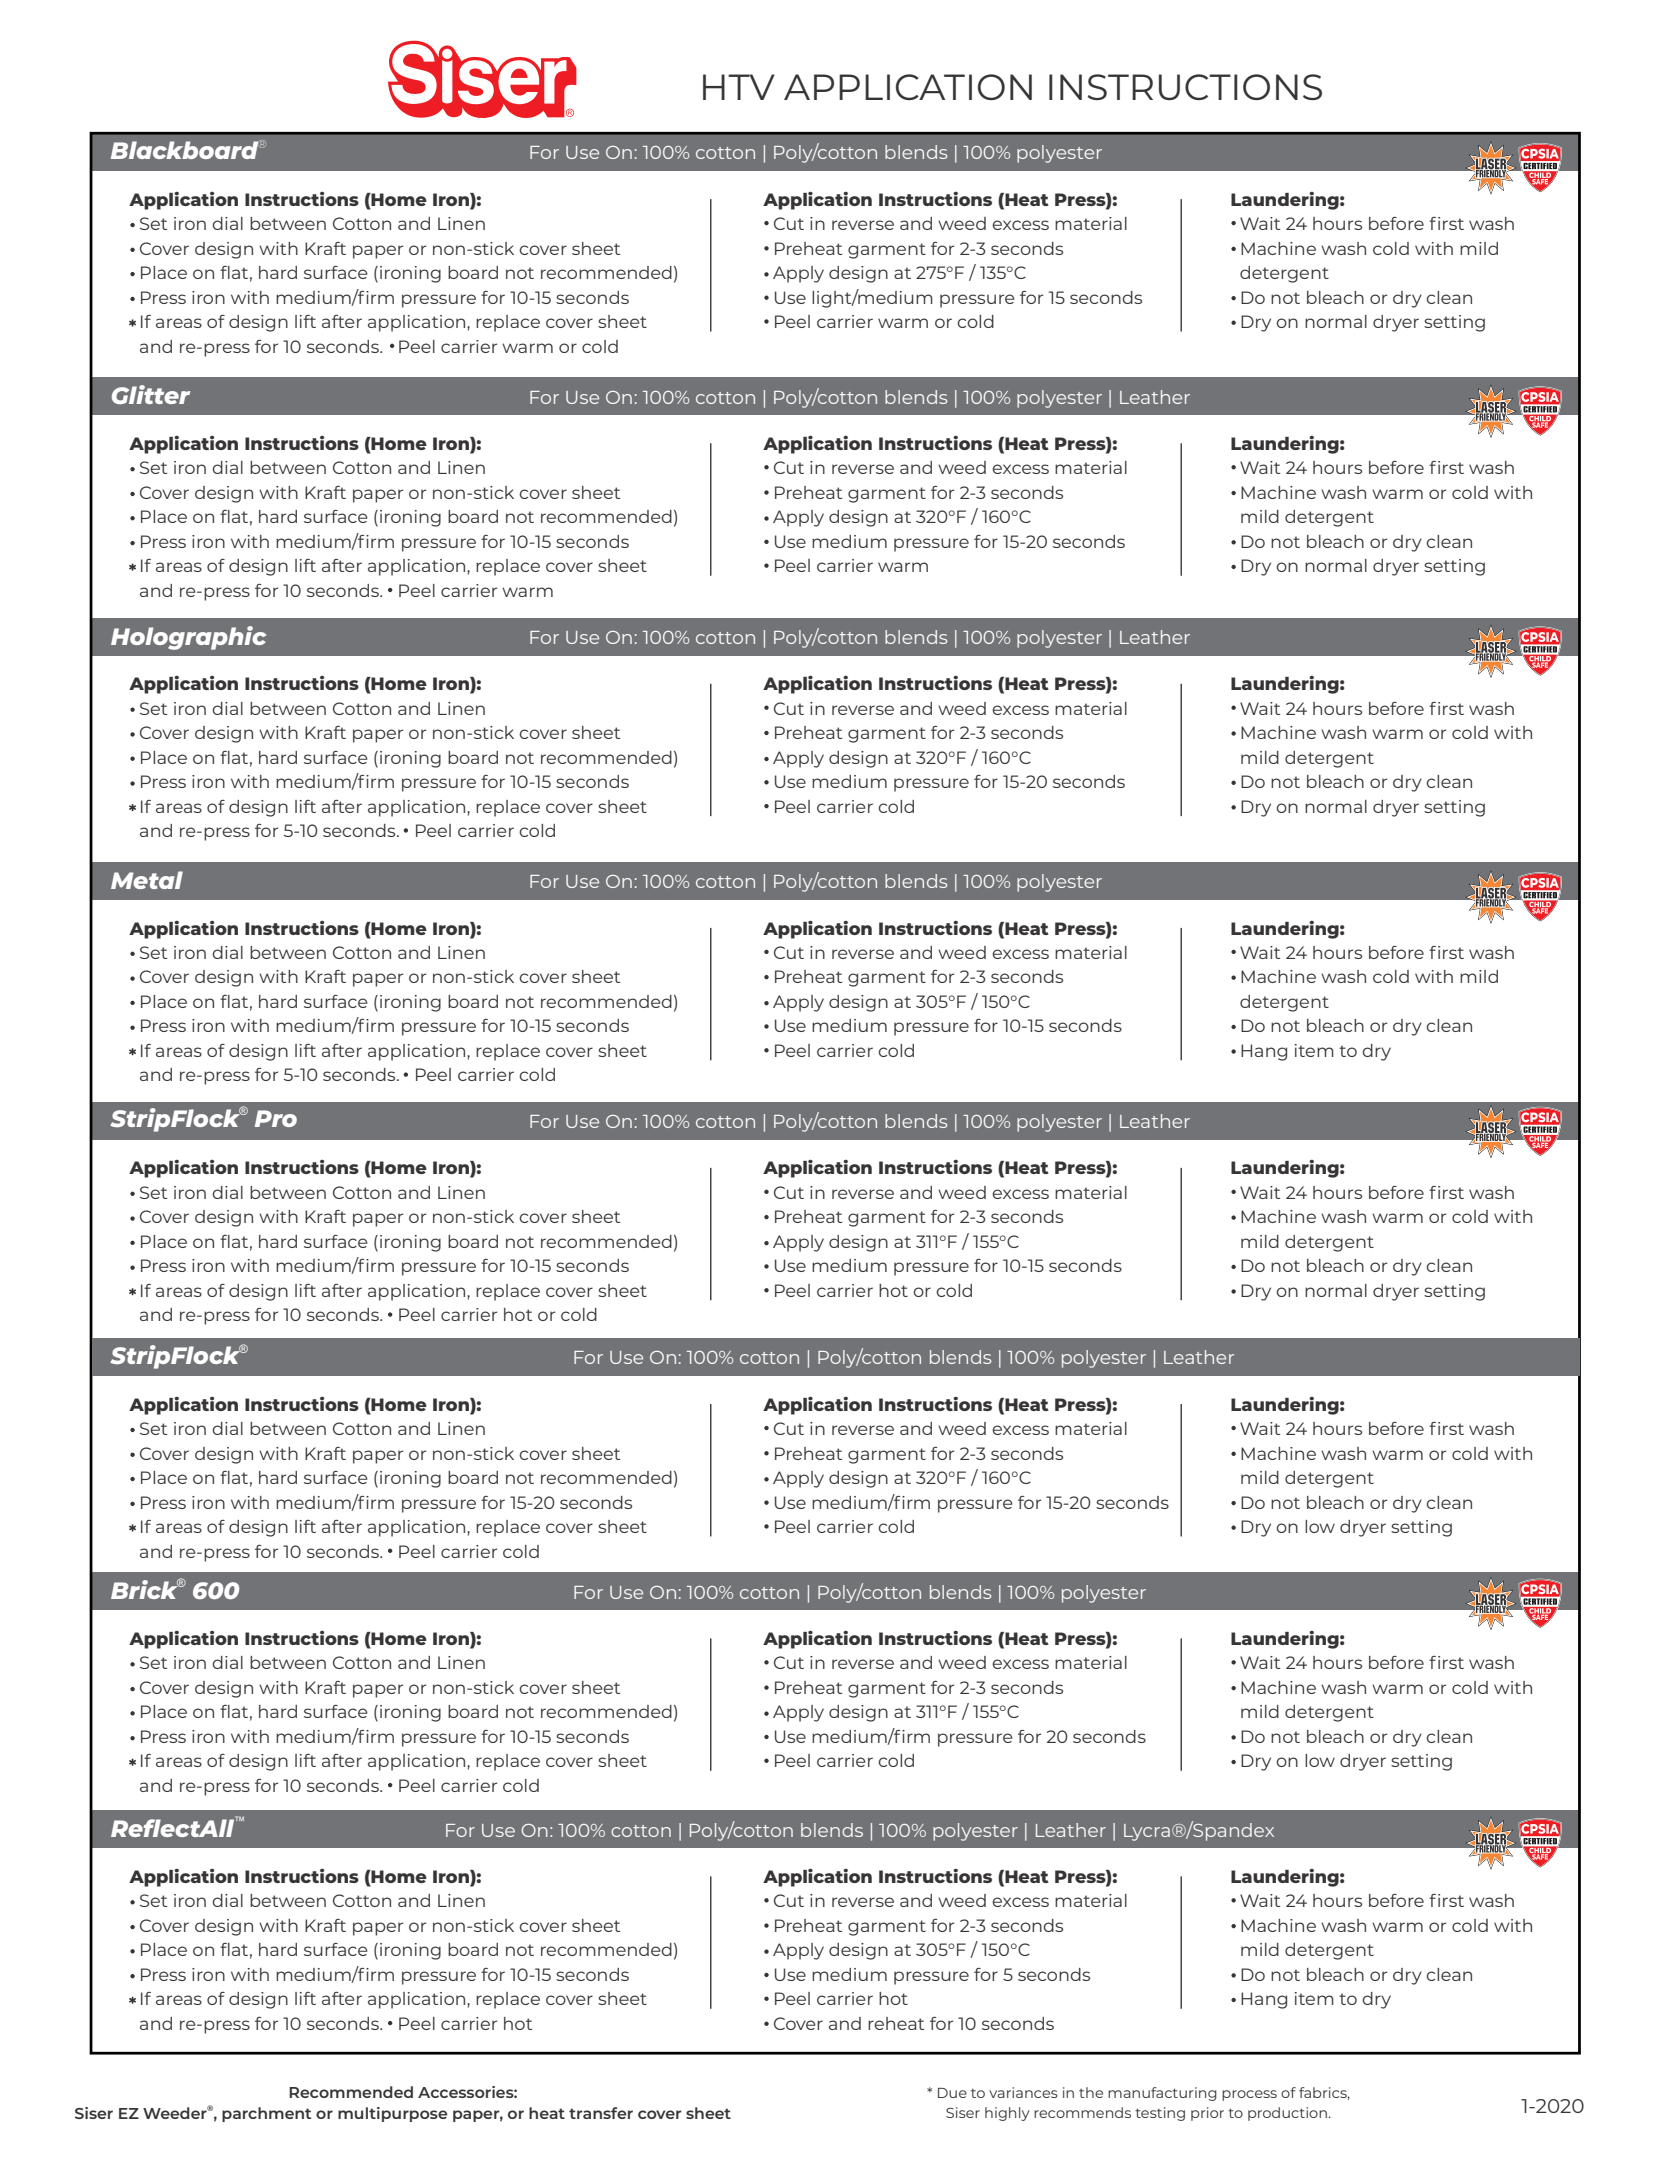  I want to click on manufacturing, so click(1162, 2094).
